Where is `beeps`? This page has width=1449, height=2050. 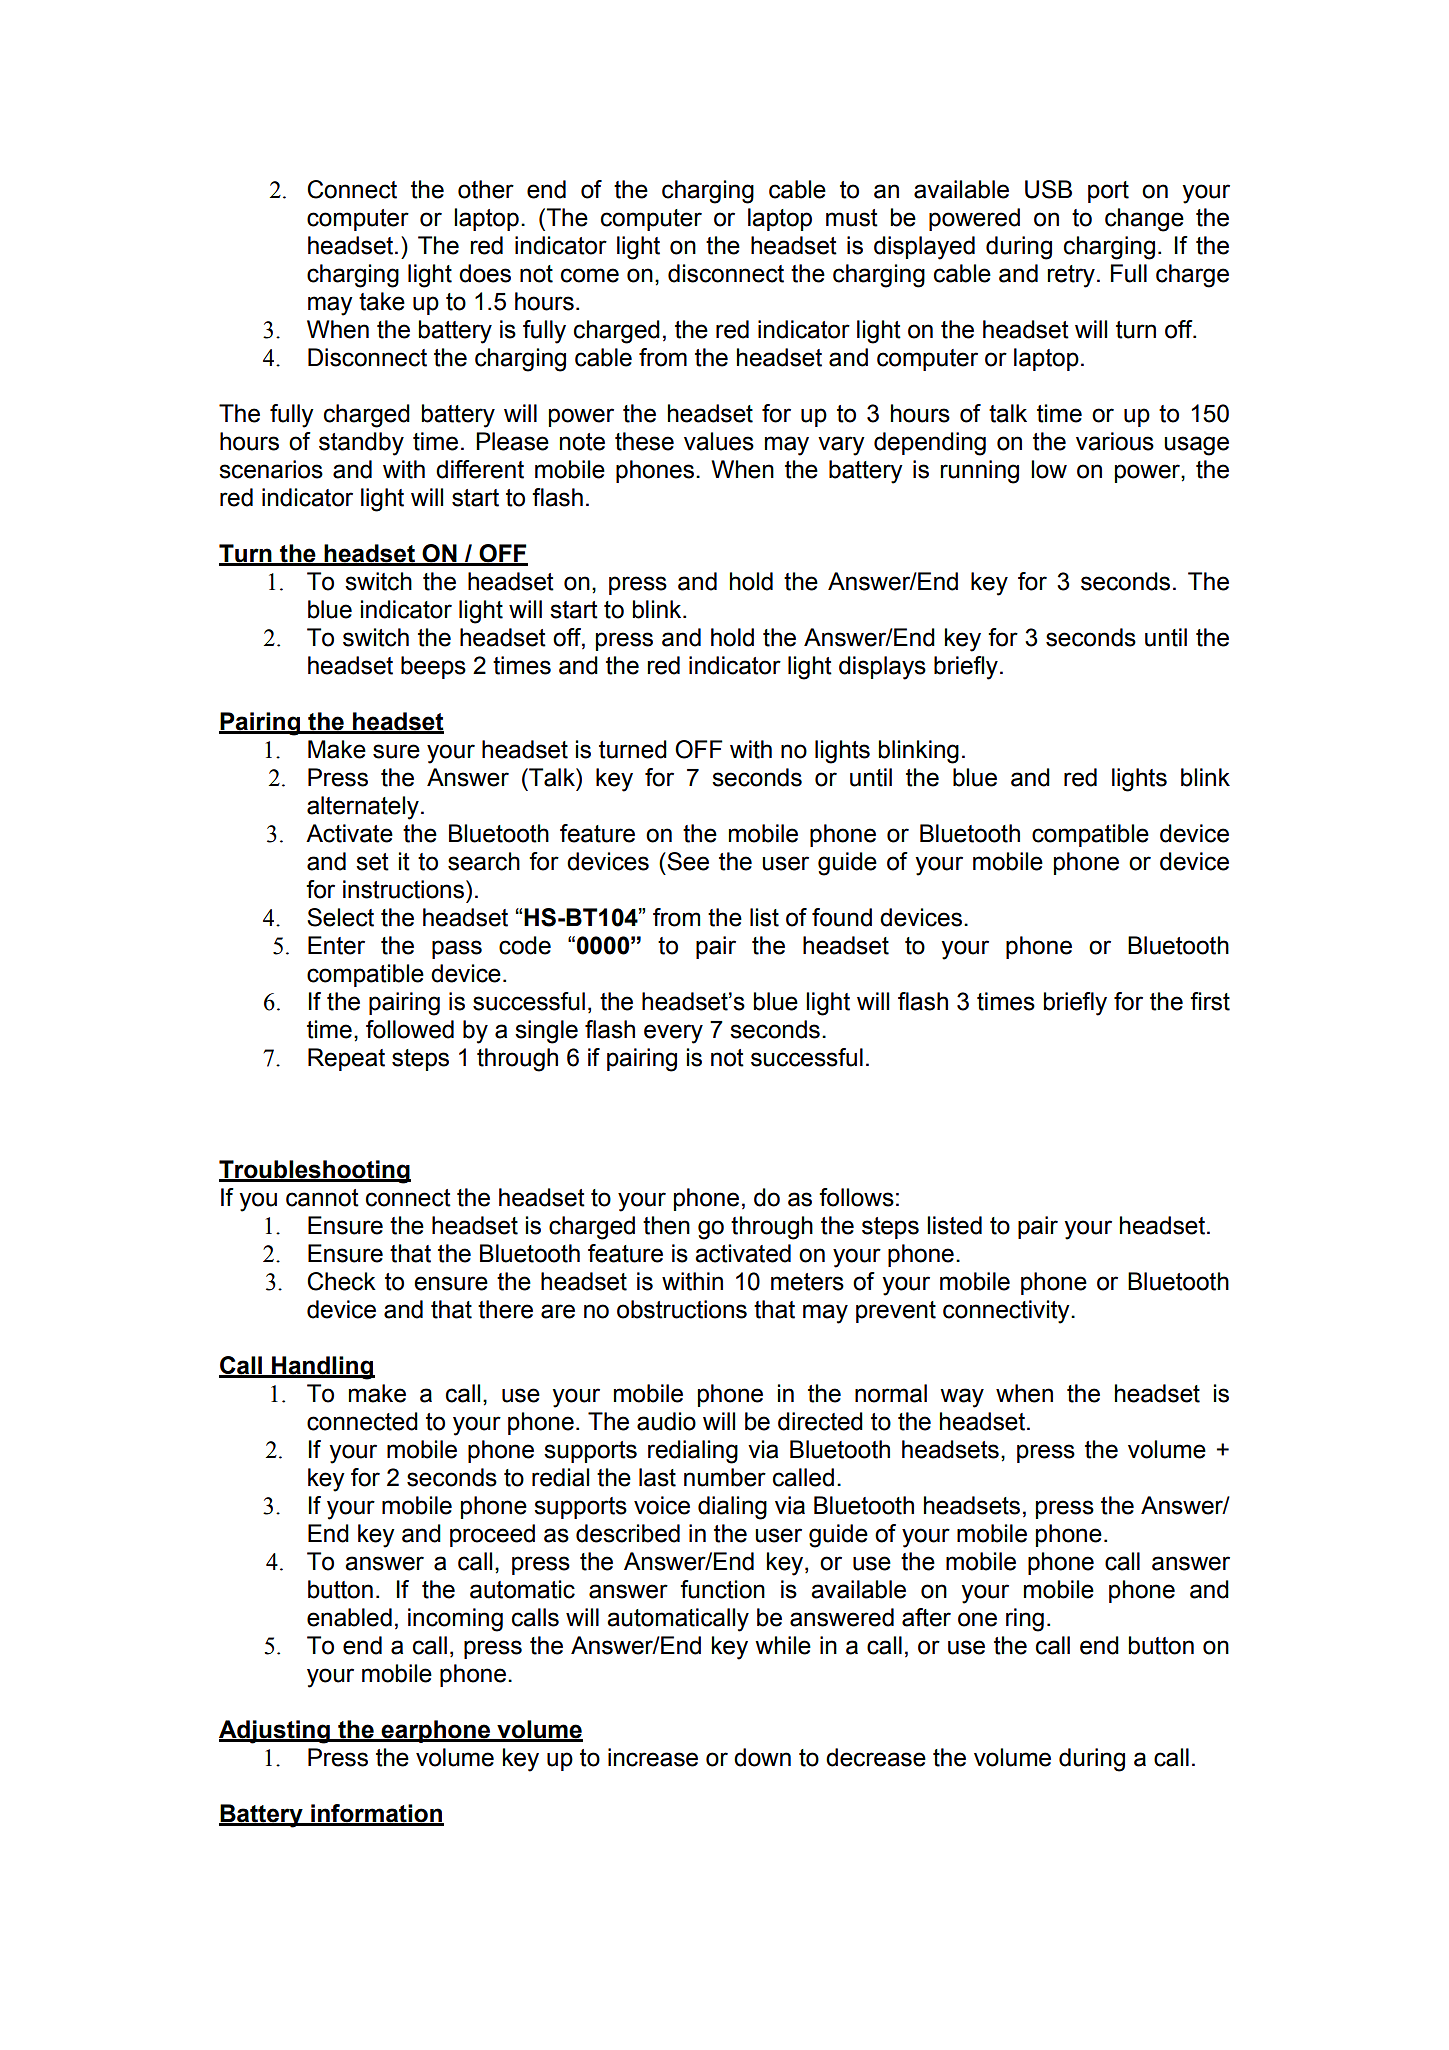 beeps is located at coordinates (433, 667).
